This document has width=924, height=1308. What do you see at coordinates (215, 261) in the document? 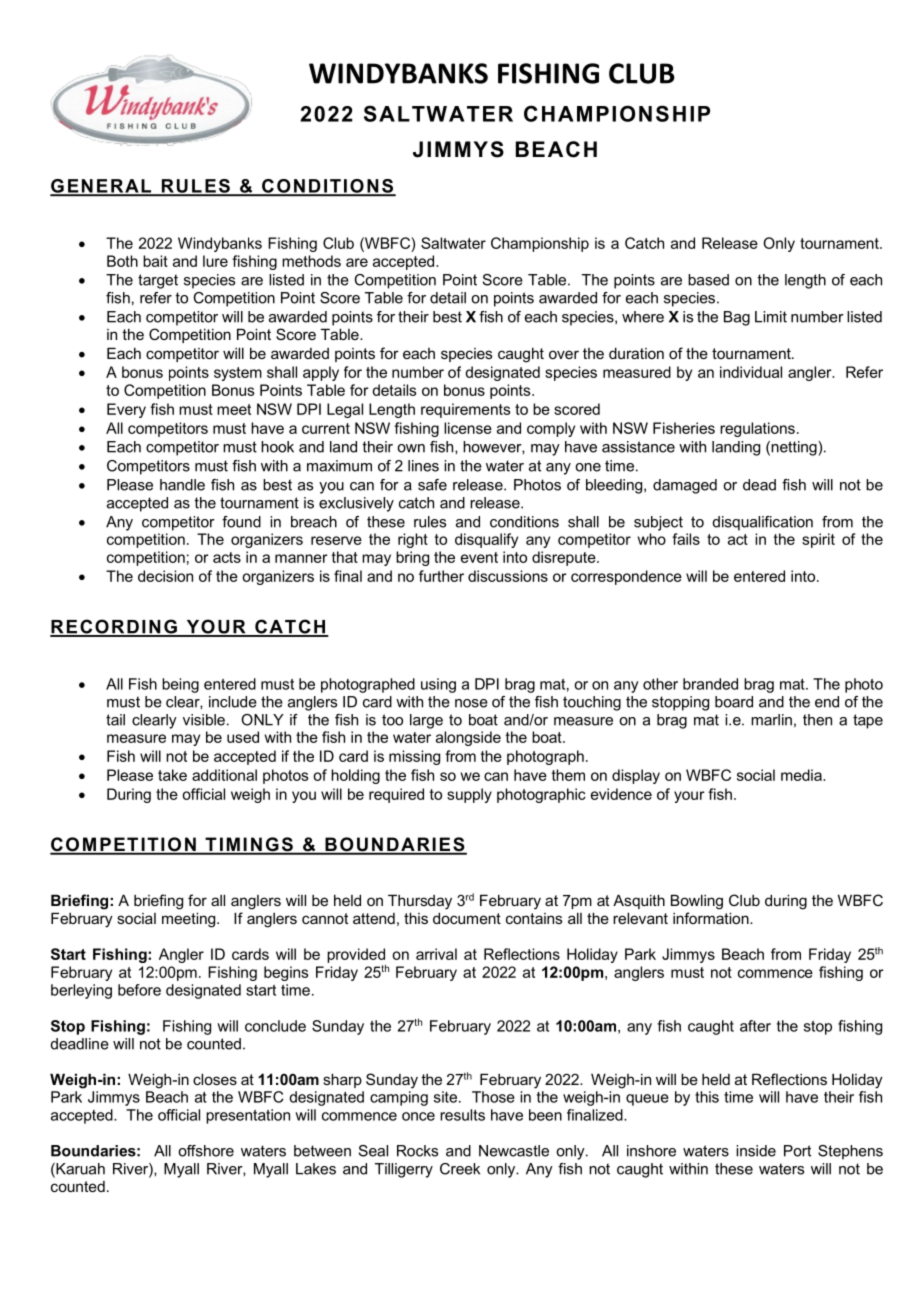
I see `lure` at bounding box center [215, 261].
